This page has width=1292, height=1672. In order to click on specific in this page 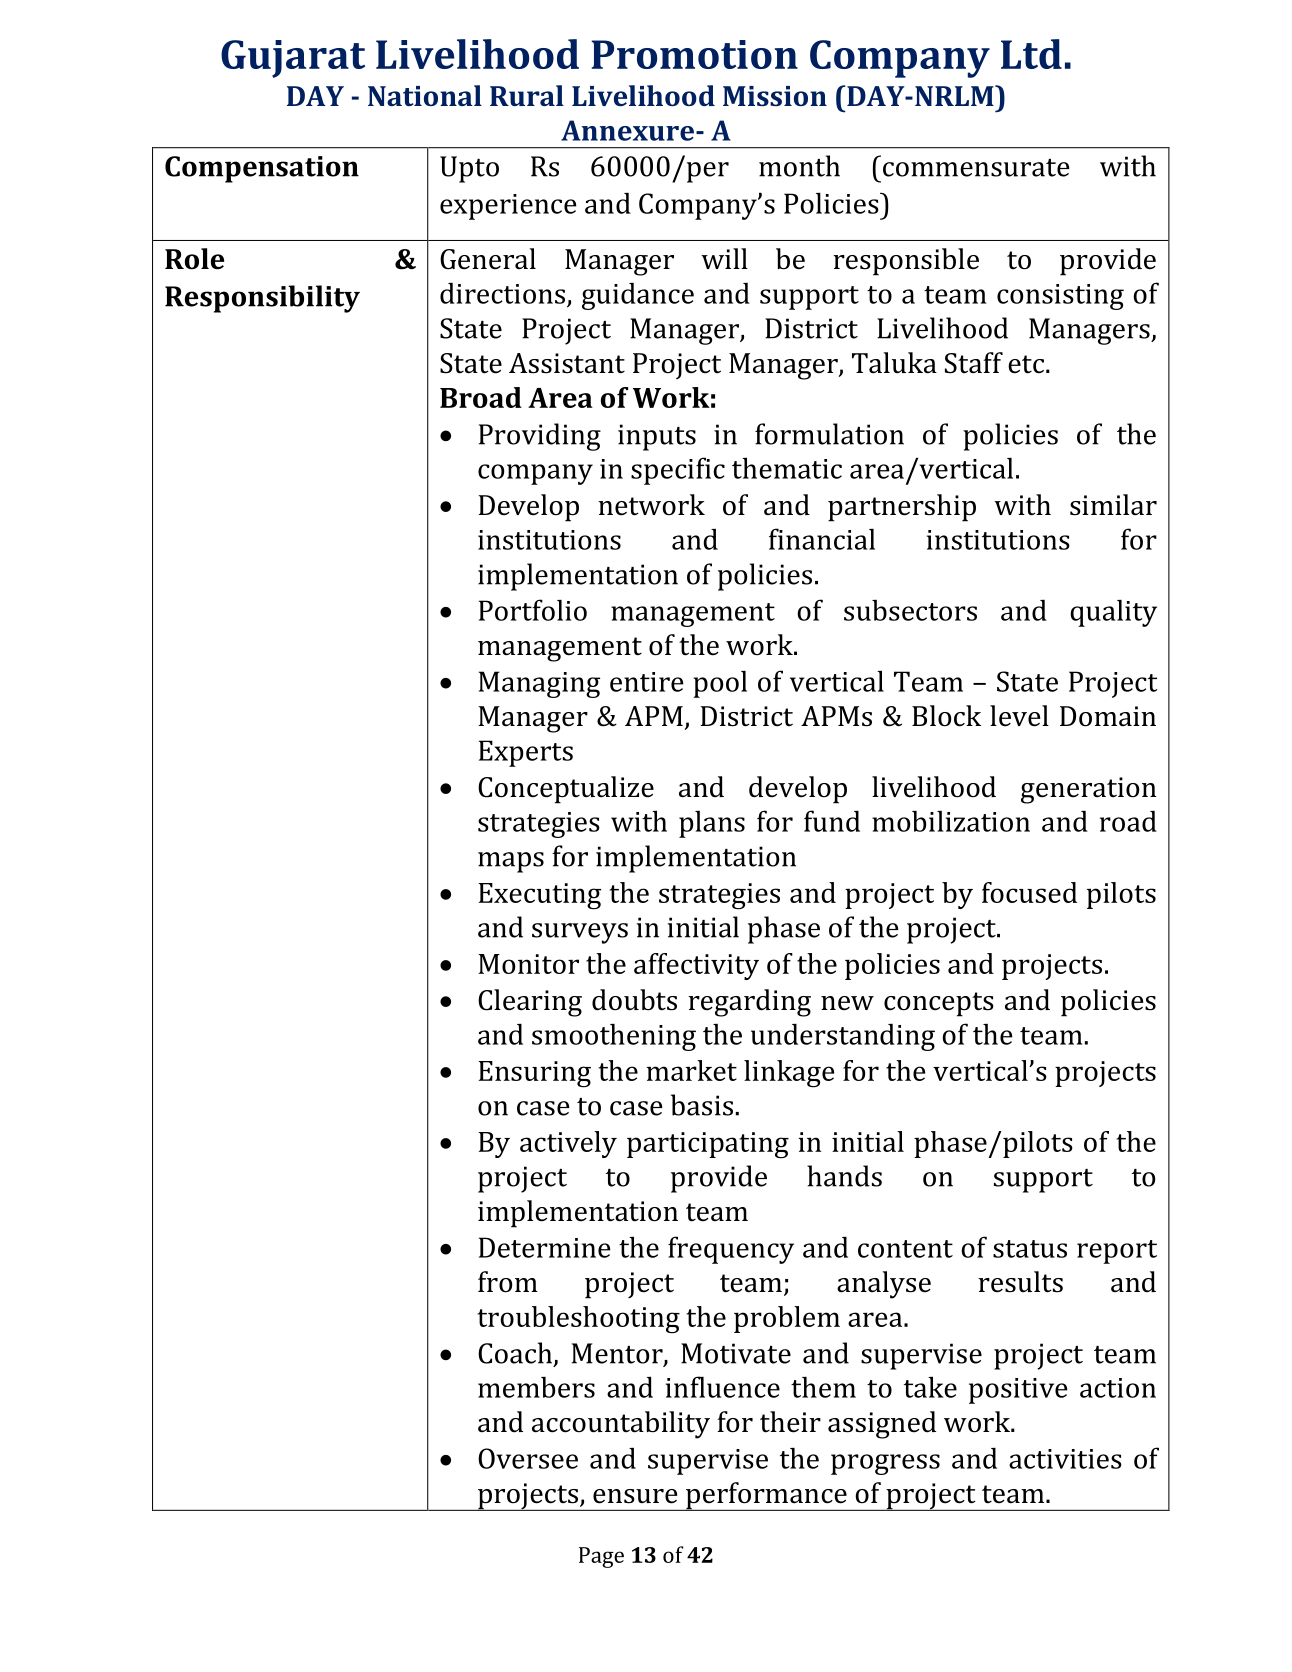, I will do `click(678, 471)`.
